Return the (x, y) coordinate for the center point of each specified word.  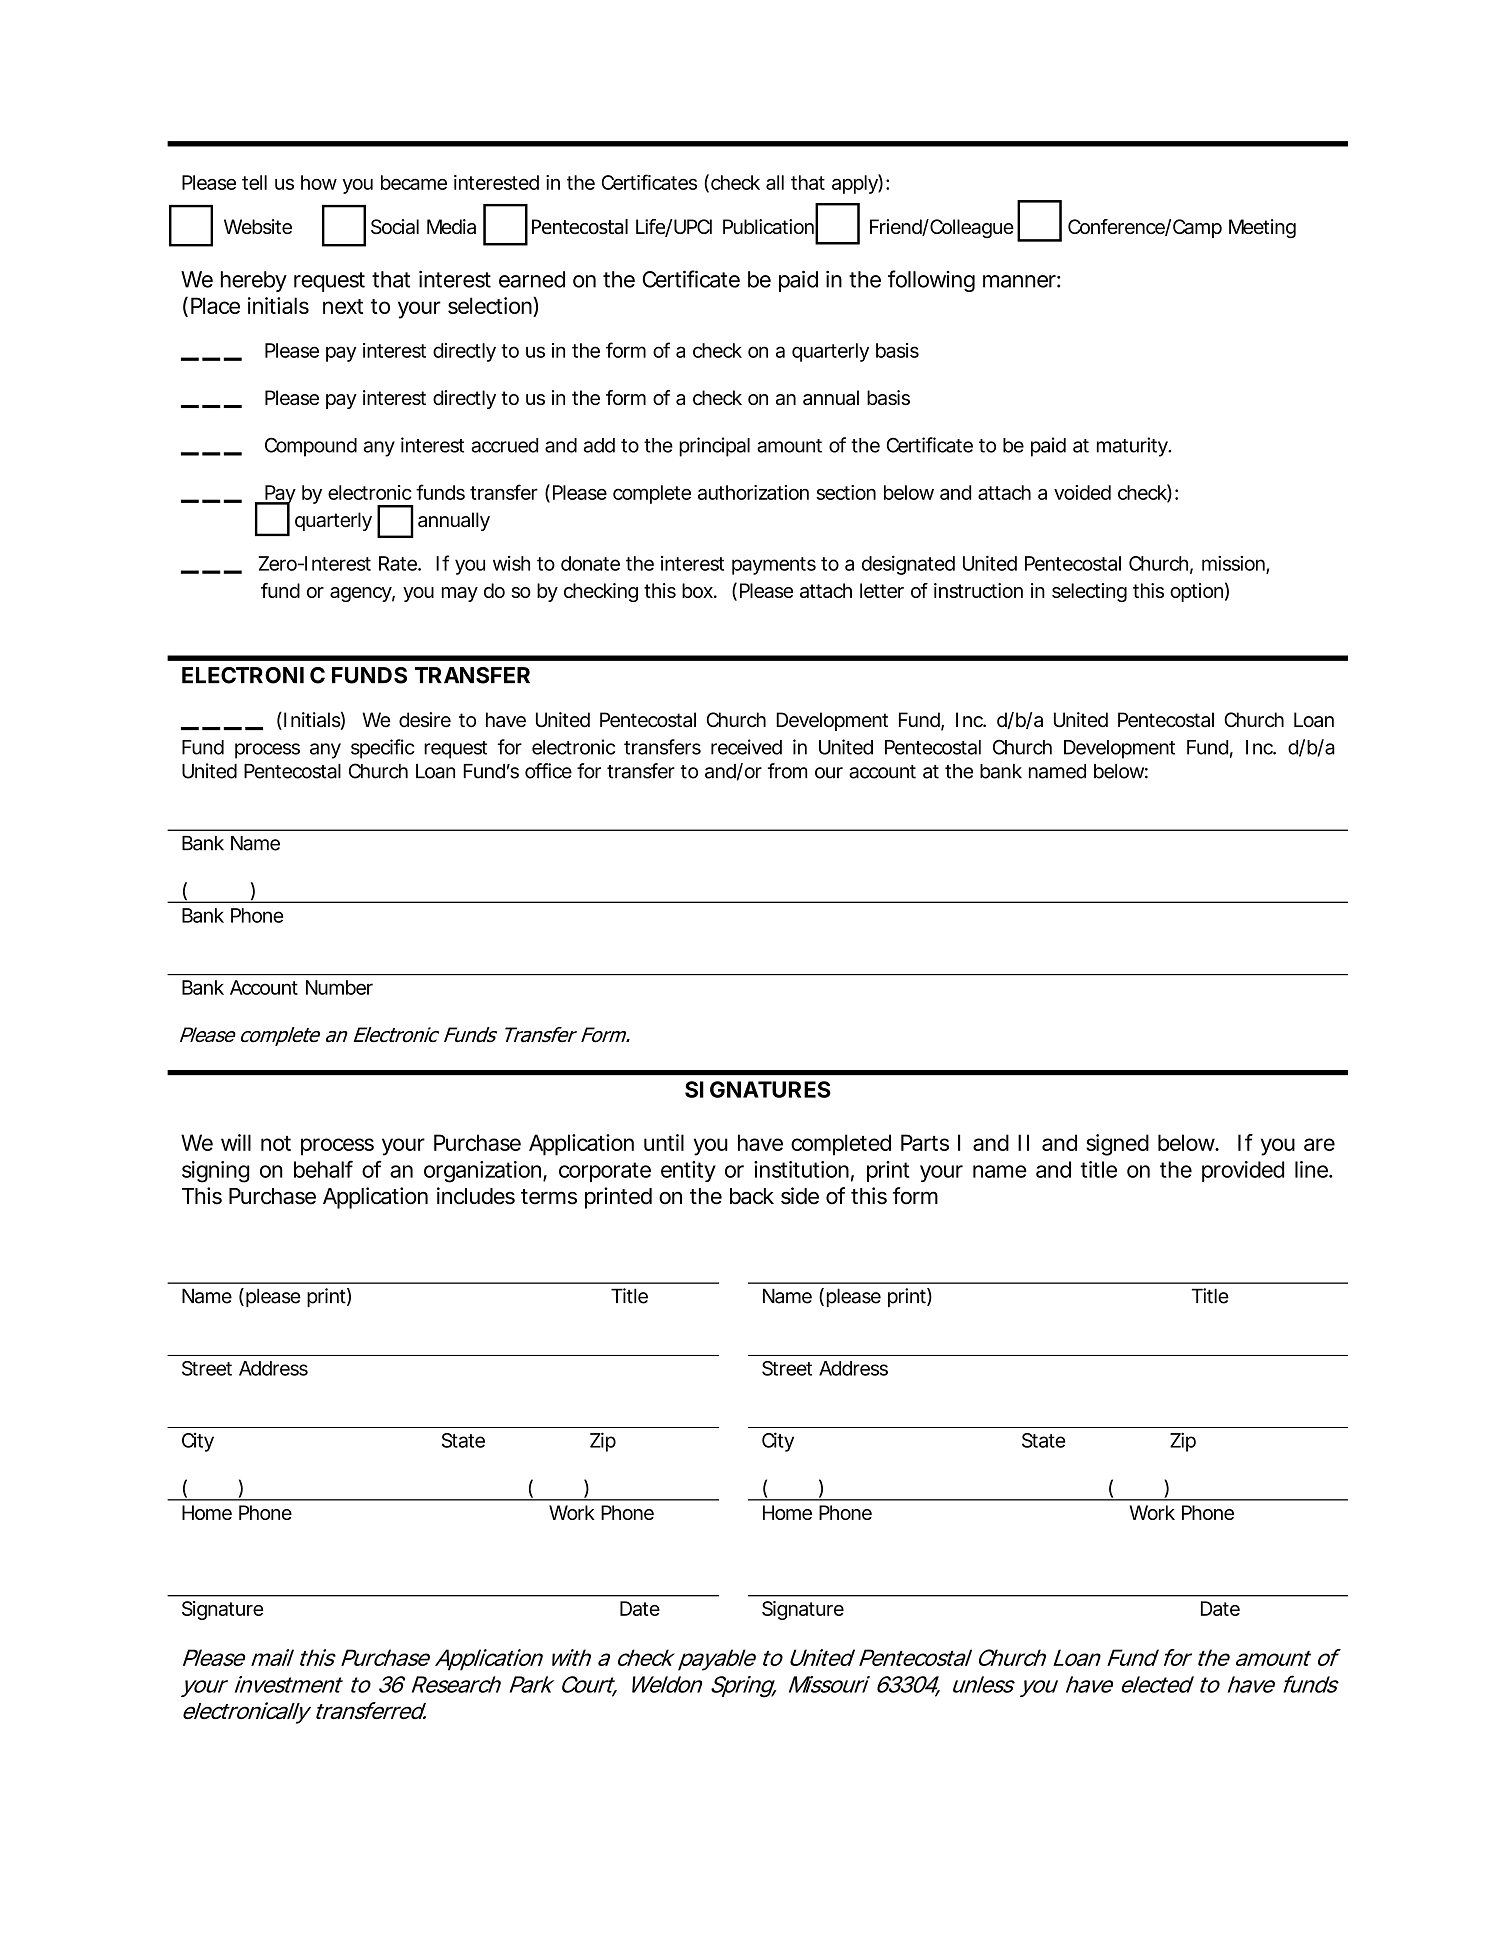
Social (395, 226)
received (746, 747)
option (1196, 592)
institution (801, 1169)
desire (425, 720)
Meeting (1262, 228)
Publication (768, 226)
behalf (323, 1169)
